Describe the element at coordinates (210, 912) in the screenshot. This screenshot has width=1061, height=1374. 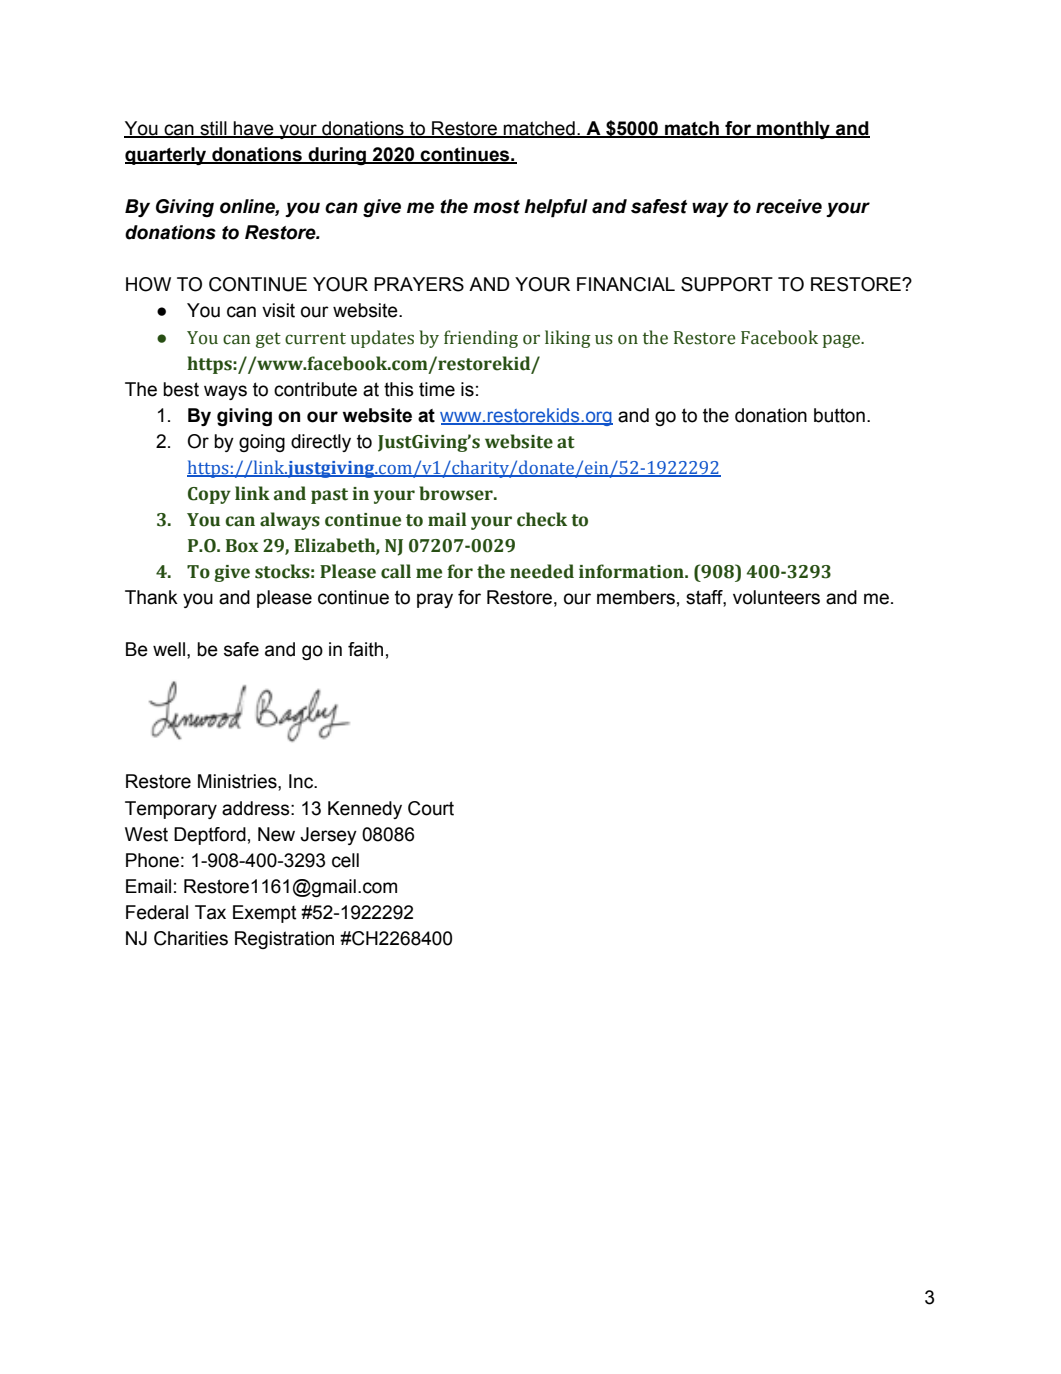
I see `Tax` at that location.
